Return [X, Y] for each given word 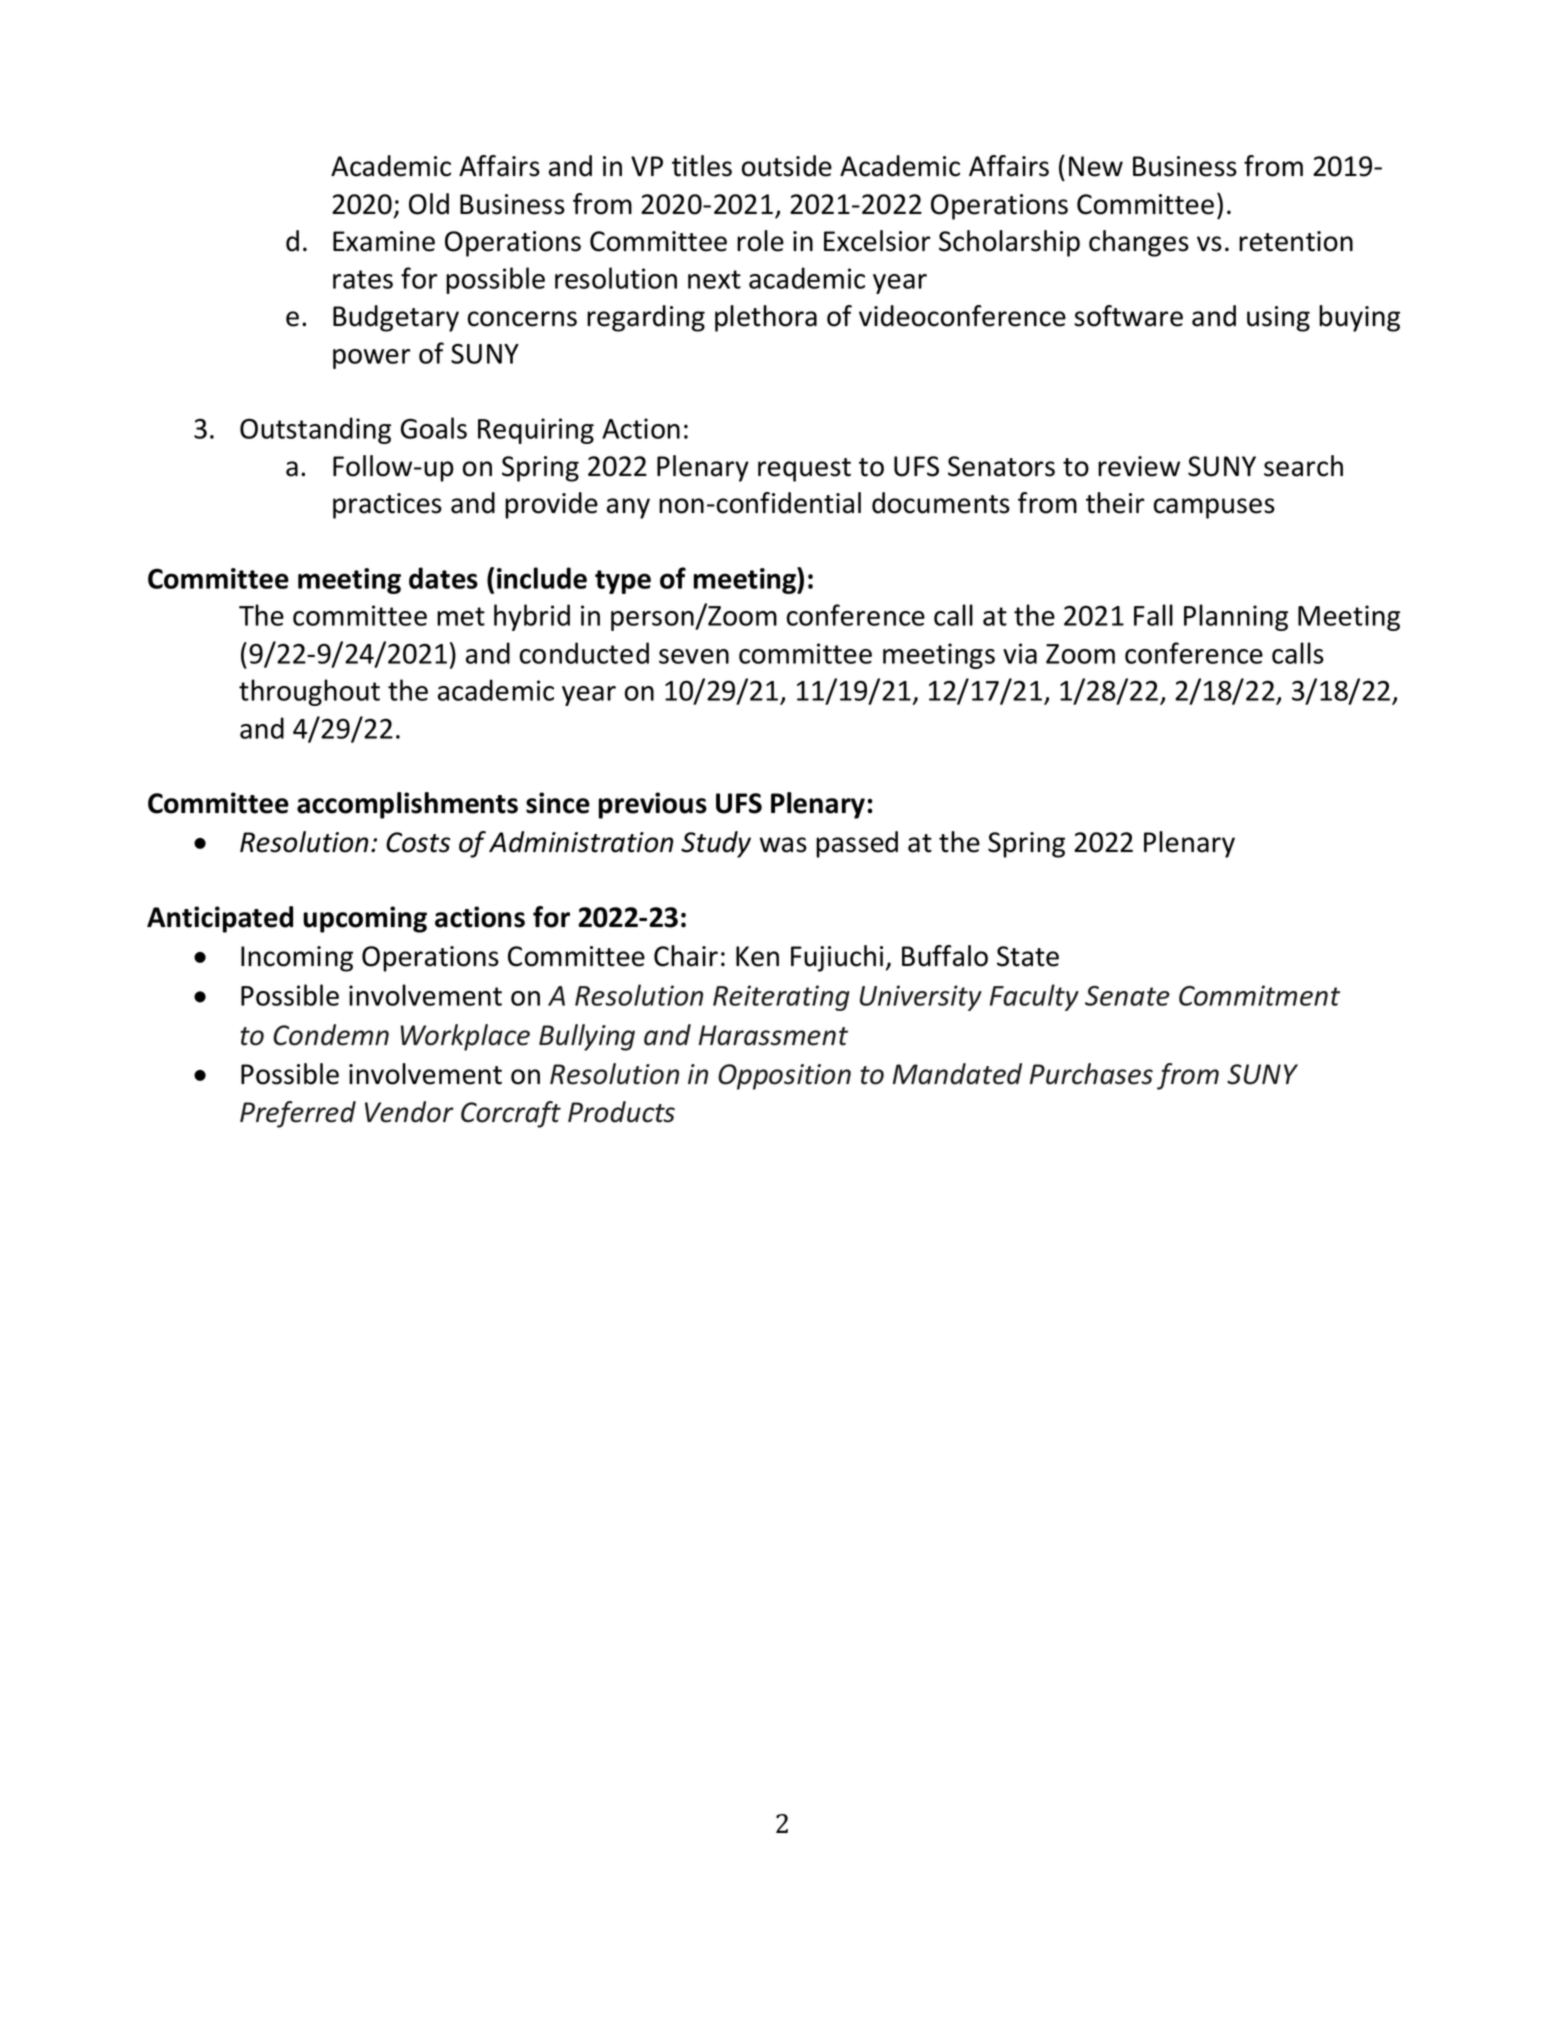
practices [387, 506]
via [1020, 653]
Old [429, 204]
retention [1296, 241]
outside [787, 166]
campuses [1214, 508]
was [783, 845]
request [804, 470]
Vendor [409, 1112]
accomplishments [407, 805]
